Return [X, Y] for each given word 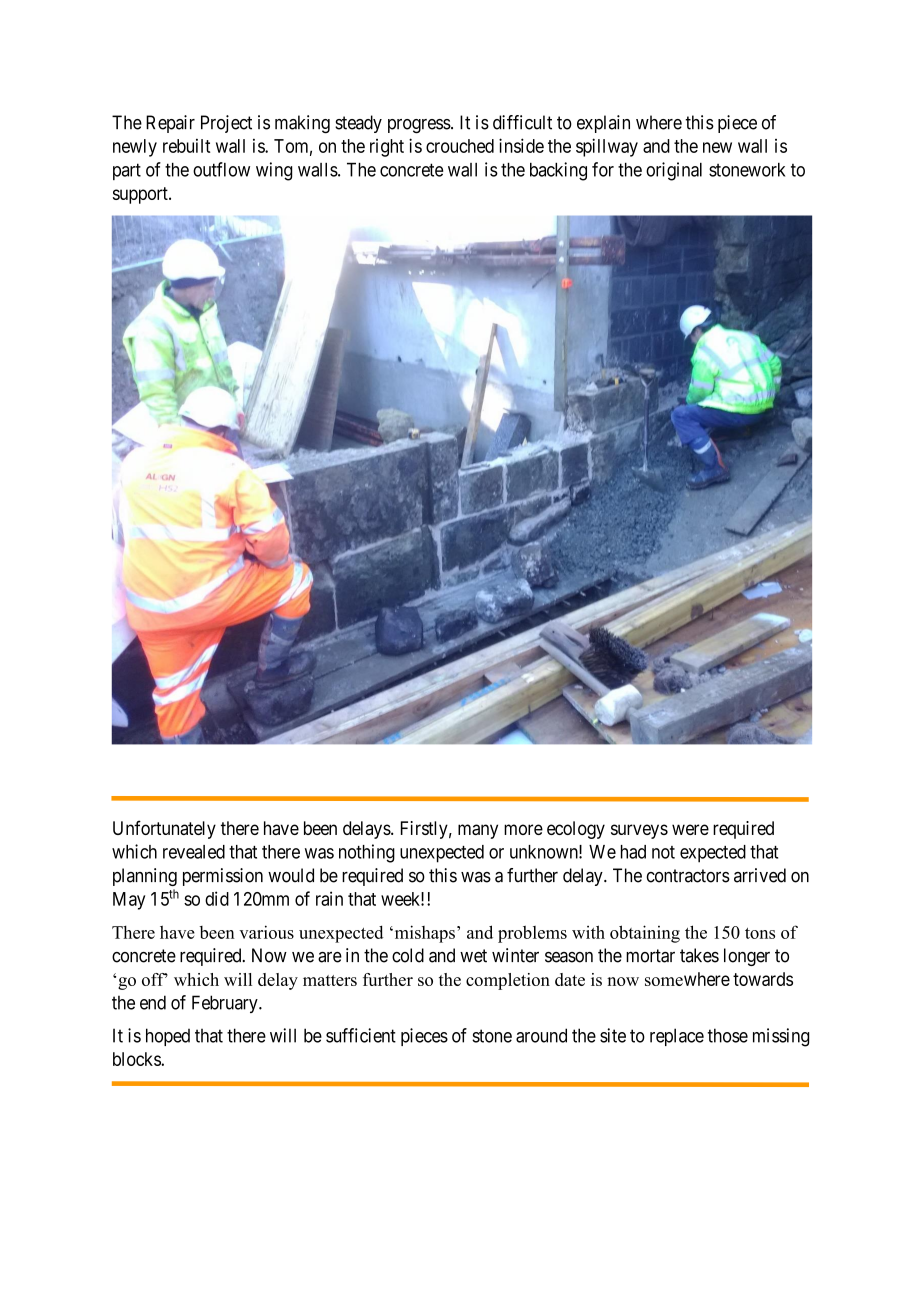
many [478, 831]
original [674, 171]
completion [508, 981]
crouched [460, 146]
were [690, 829]
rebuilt [186, 146]
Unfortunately [164, 829]
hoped [168, 1037]
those [728, 1035]
